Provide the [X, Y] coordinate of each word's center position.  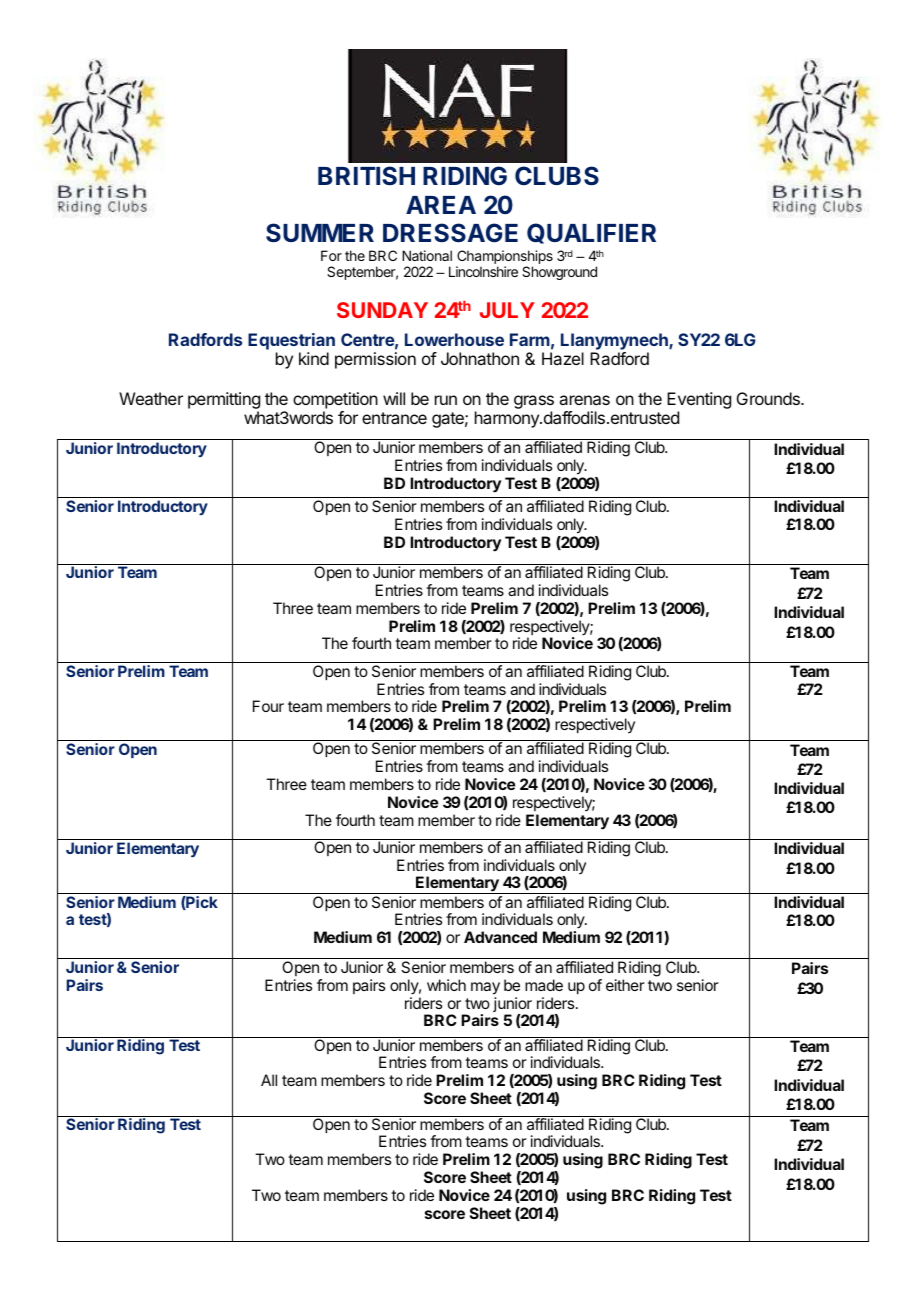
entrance [394, 418]
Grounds [769, 398]
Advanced [500, 937]
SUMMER [320, 233]
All [269, 1080]
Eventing [699, 400]
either [625, 985]
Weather [151, 398]
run [446, 400]
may [485, 988]
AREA [441, 205]
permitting [224, 400]
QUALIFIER [591, 233]
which [446, 985]
